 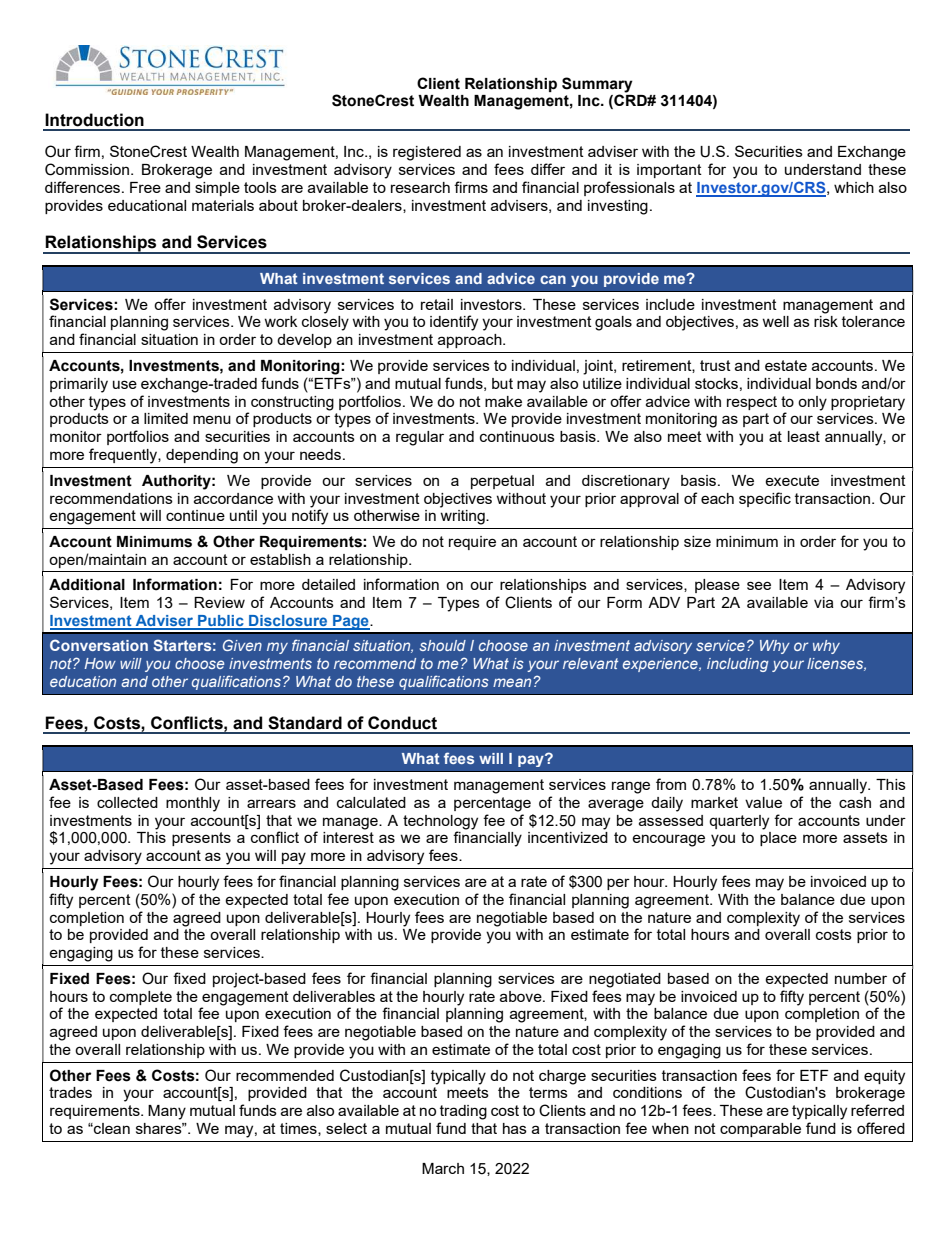 I want to click on referred, so click(x=877, y=1110).
